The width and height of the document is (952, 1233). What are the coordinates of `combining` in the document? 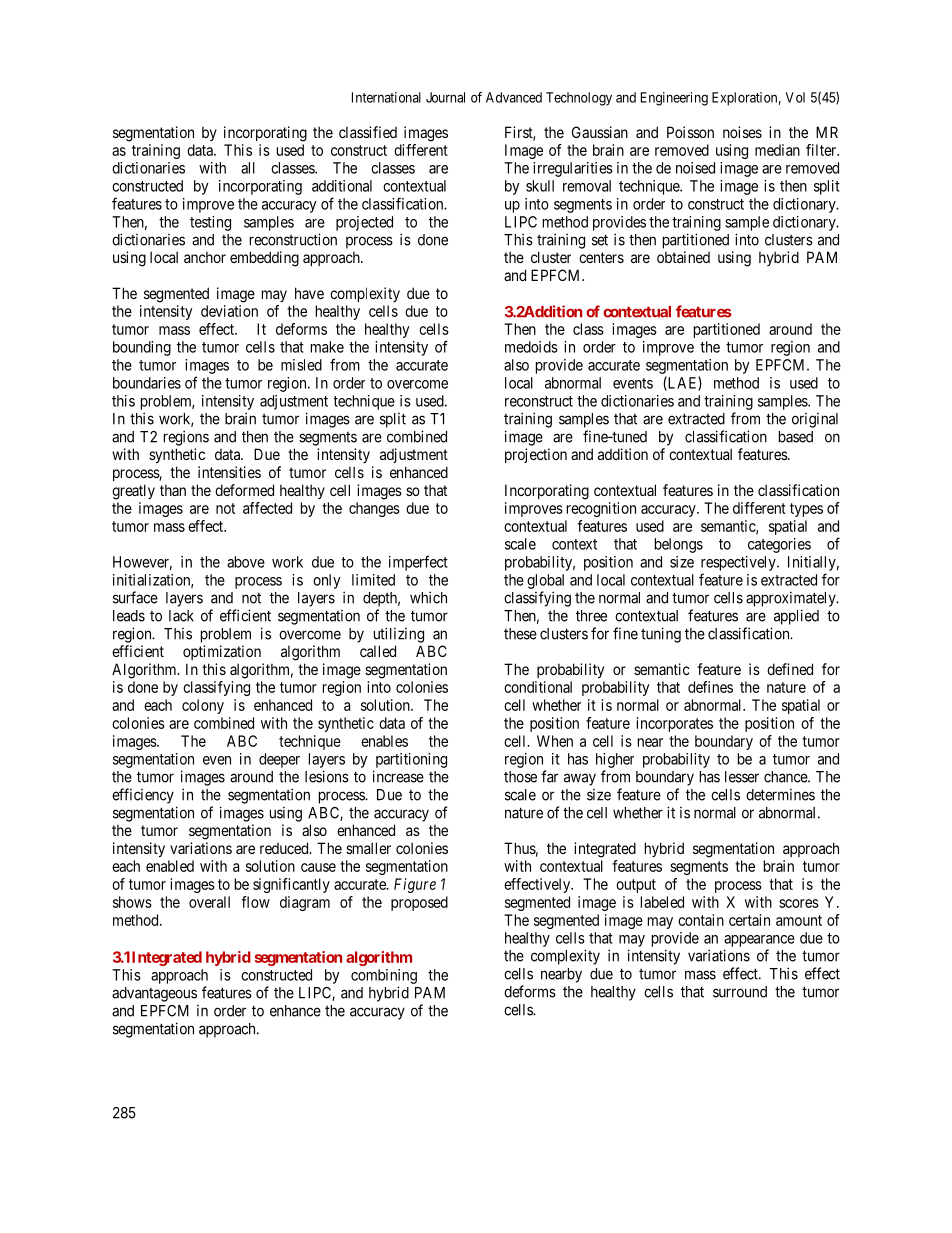 It's located at (384, 976).
